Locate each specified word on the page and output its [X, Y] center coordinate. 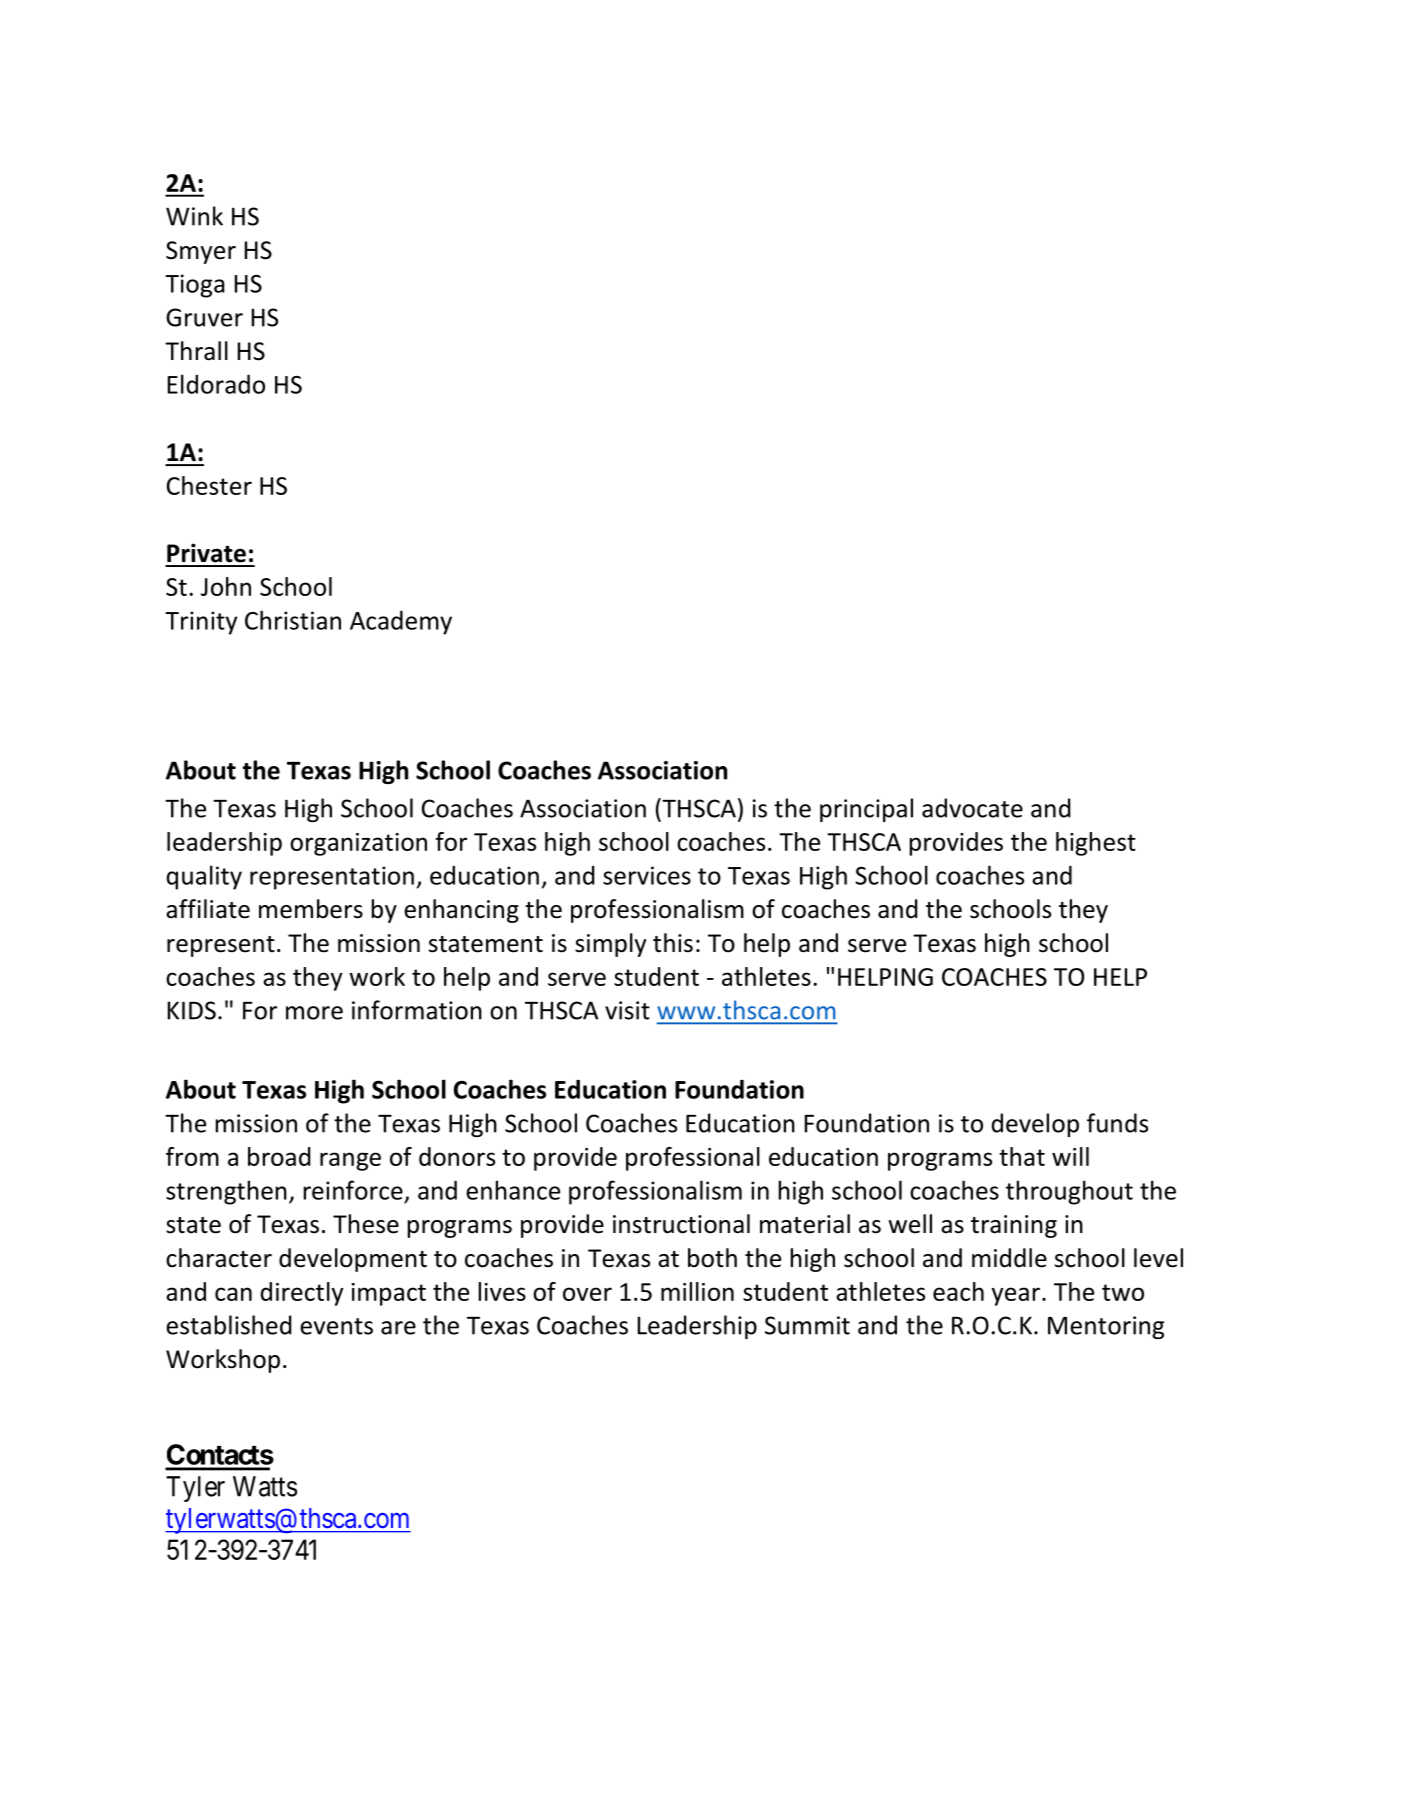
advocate [972, 808]
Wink [194, 216]
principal [866, 810]
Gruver [204, 317]
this [673, 943]
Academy [401, 623]
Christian [293, 620]
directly [302, 1294]
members [311, 909]
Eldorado [216, 384]
